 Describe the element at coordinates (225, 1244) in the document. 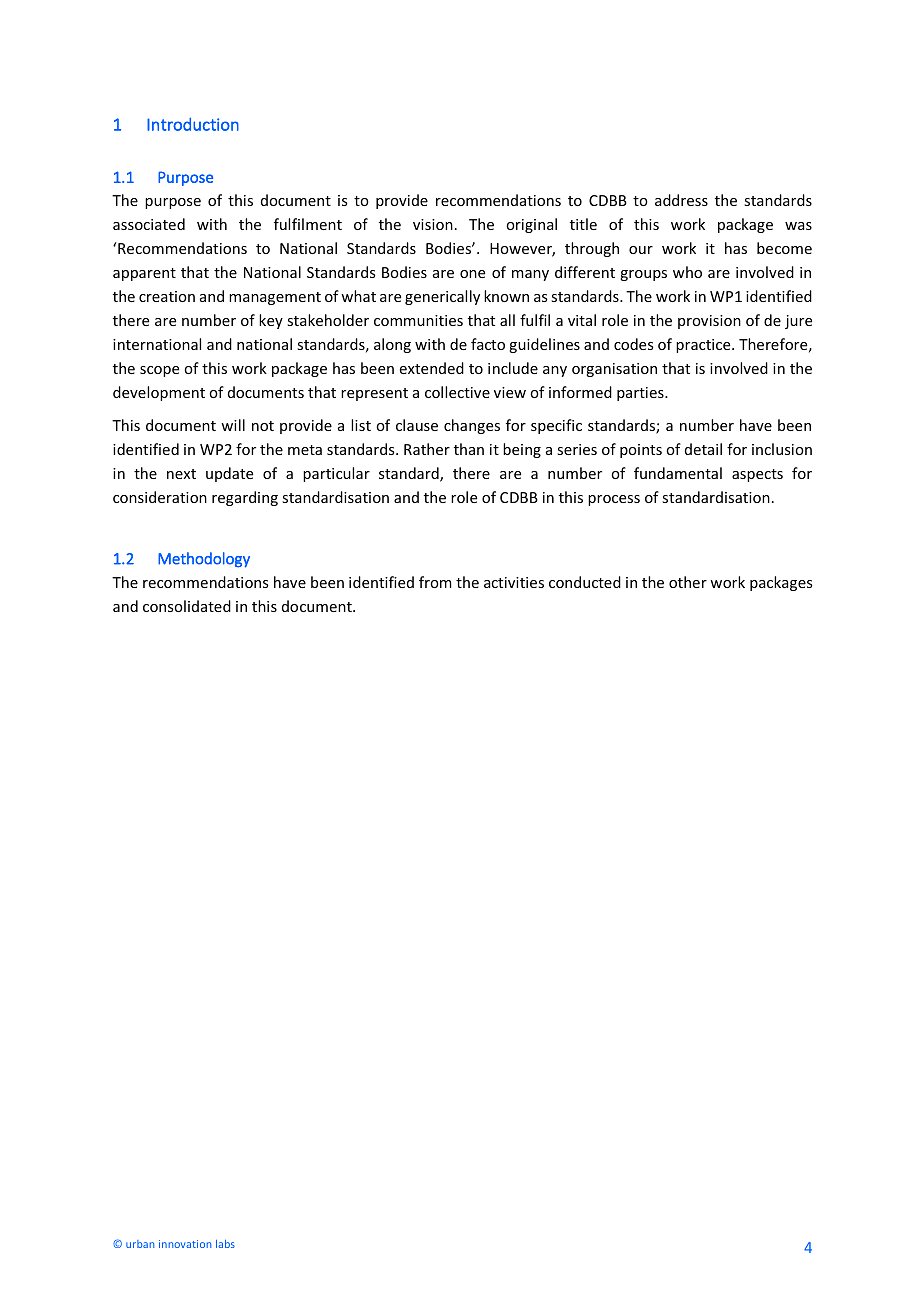

I see `labs` at that location.
